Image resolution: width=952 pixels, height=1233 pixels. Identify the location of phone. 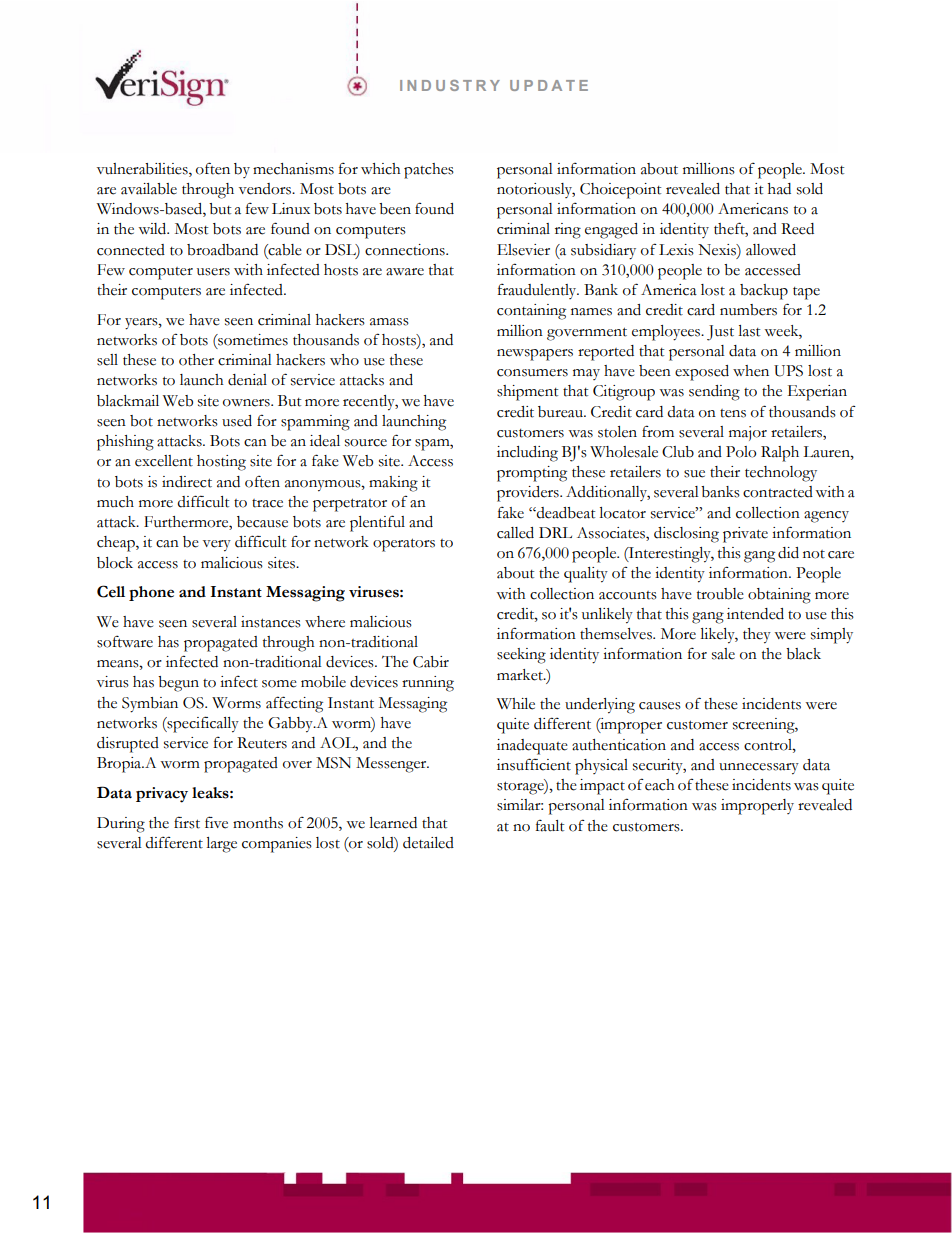
(151, 593).
